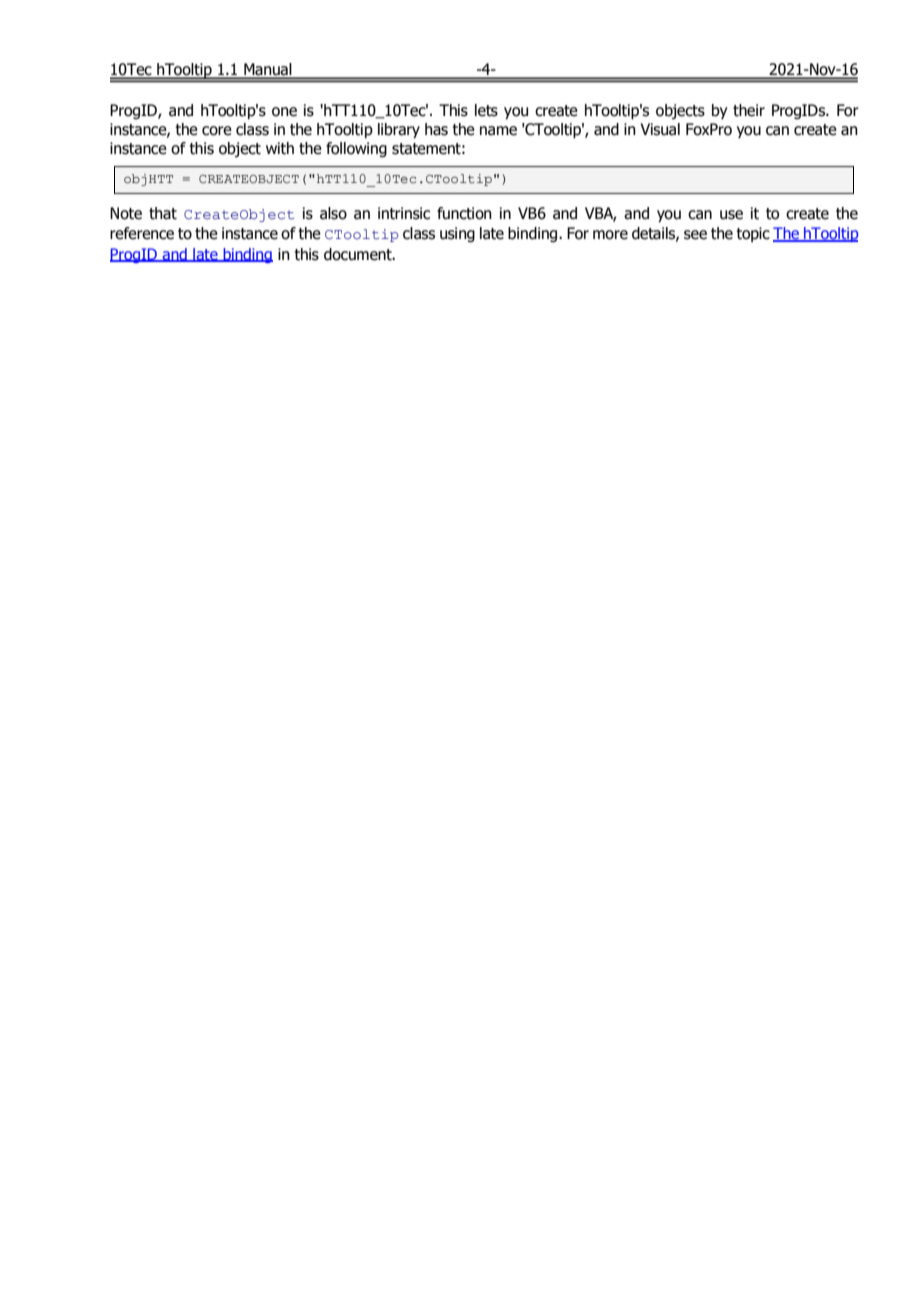 The height and width of the screenshot is (1308, 924). I want to click on reference, so click(142, 233).
